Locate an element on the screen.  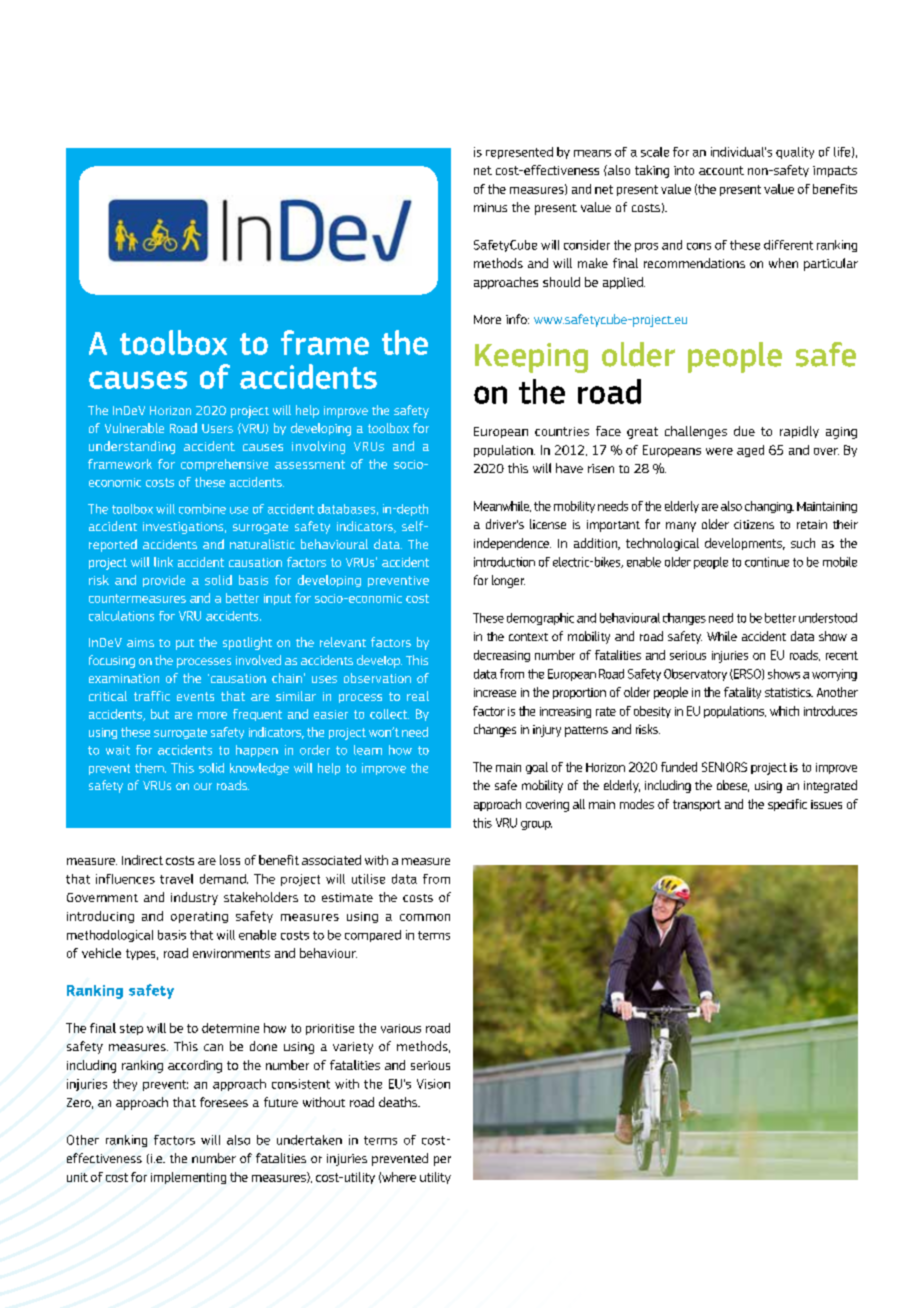
common is located at coordinates (425, 917).
